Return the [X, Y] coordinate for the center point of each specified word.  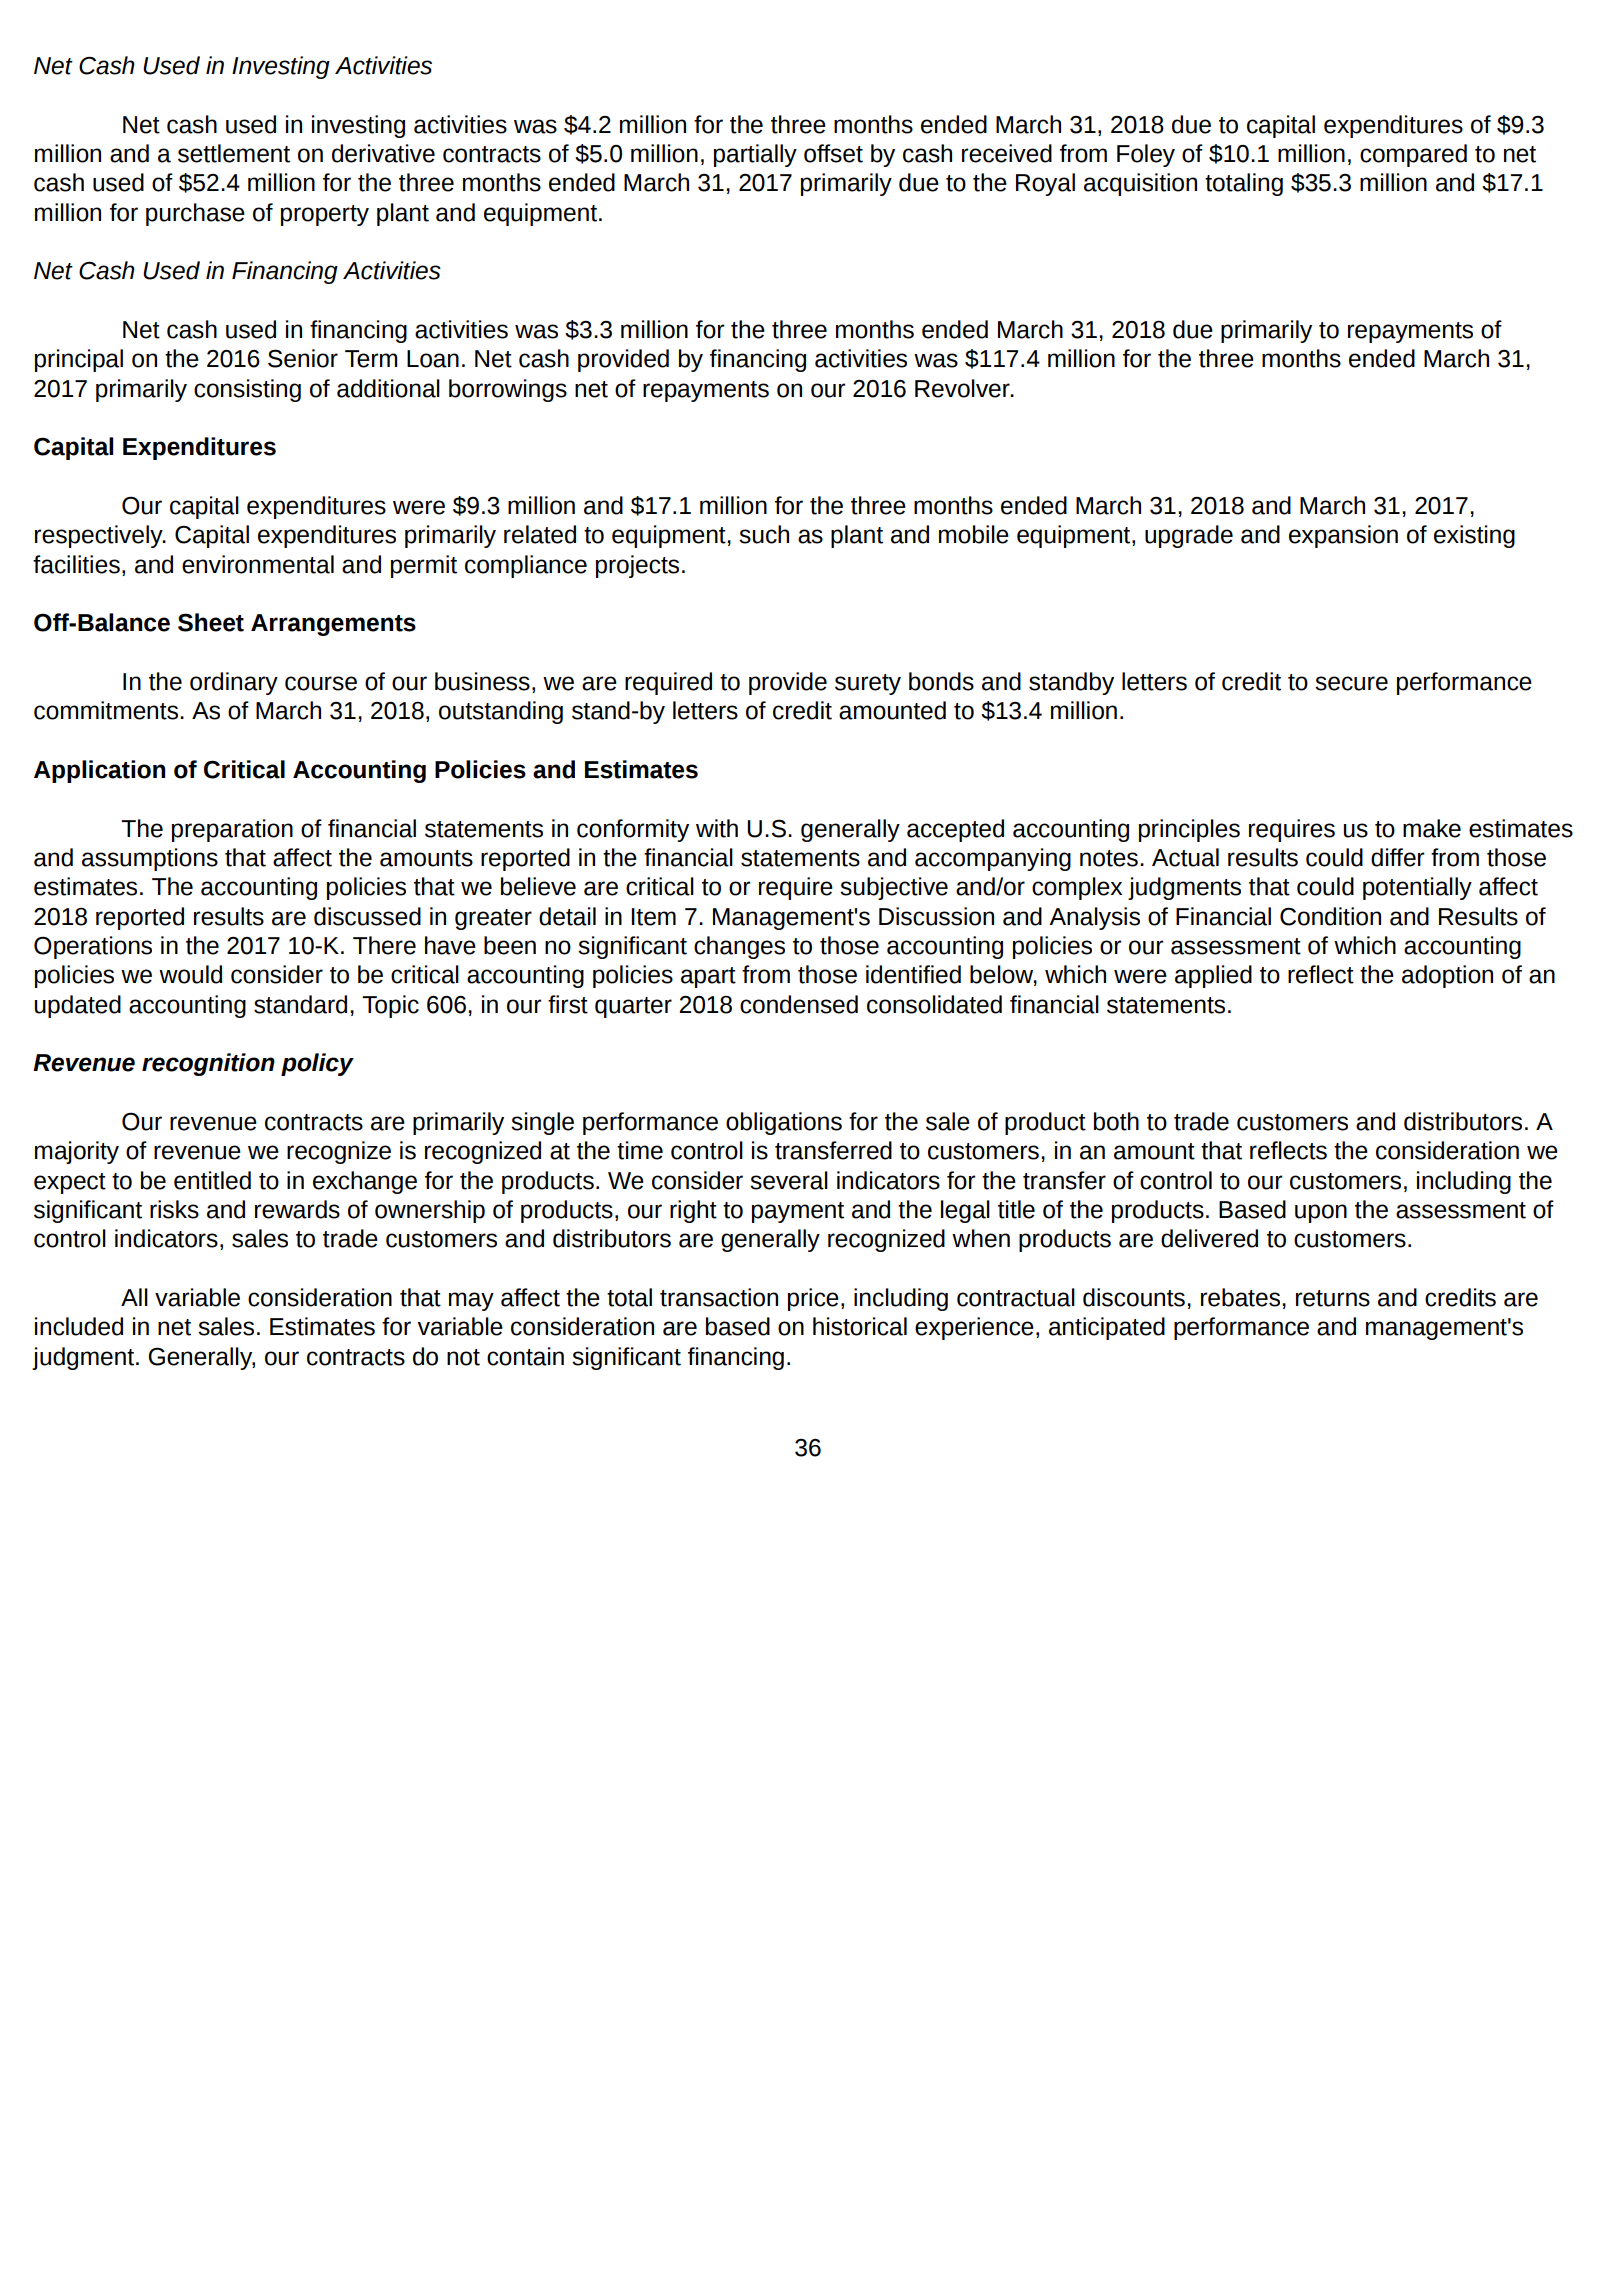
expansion [1343, 536]
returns [1333, 1298]
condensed [799, 1004]
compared [1413, 155]
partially [755, 155]
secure [1351, 683]
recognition [208, 1064]
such [764, 534]
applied [1213, 976]
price [813, 1299]
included [79, 1326]
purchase [195, 214]
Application [99, 771]
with [717, 828]
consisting [247, 390]
